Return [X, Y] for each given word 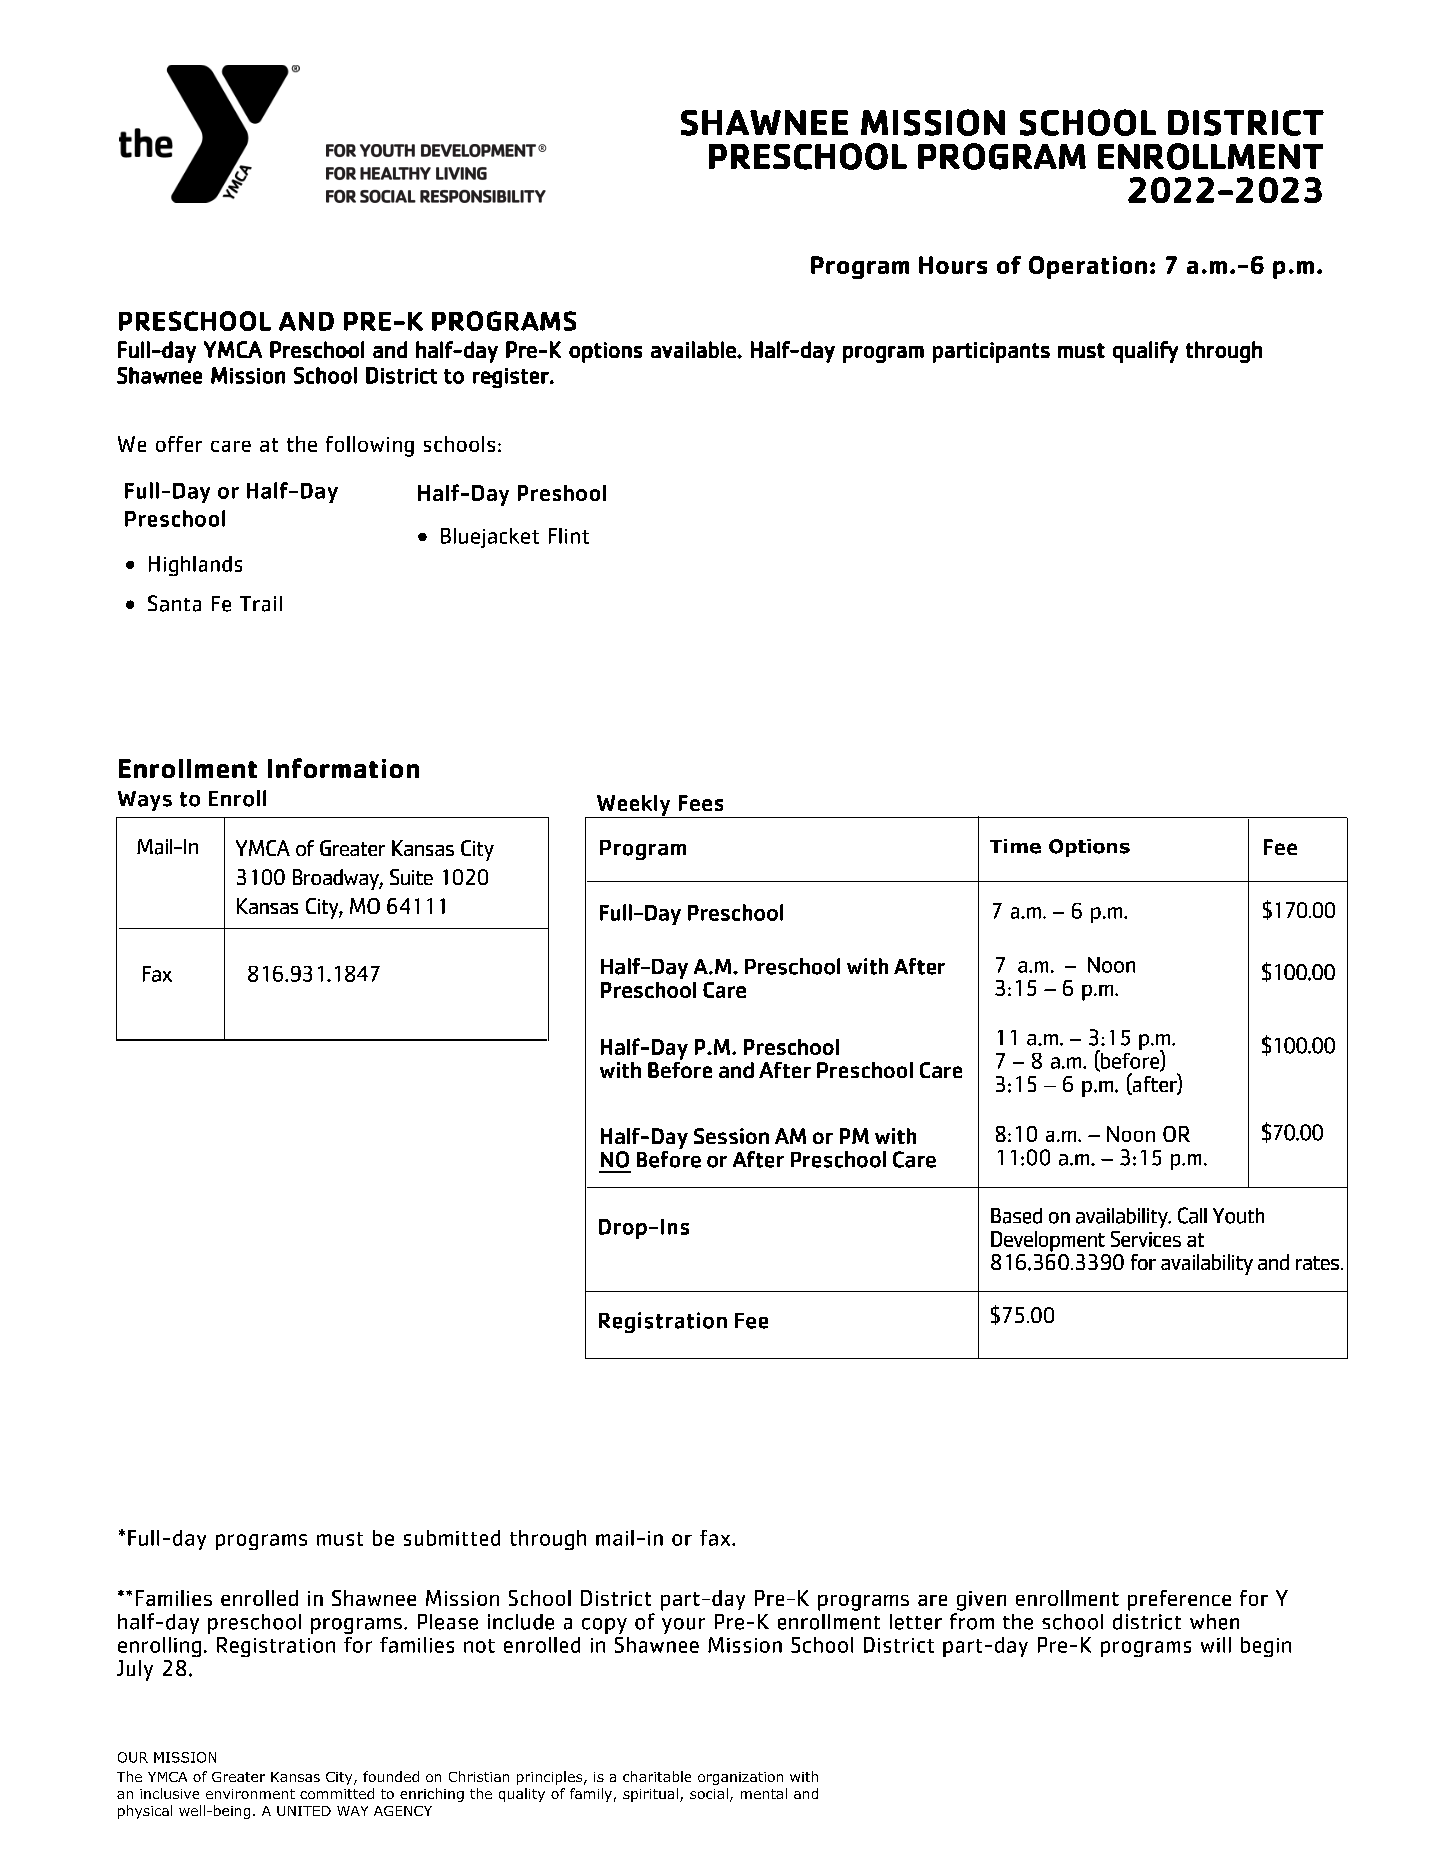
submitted [452, 1538]
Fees [701, 803]
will [1216, 1645]
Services [1146, 1239]
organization [740, 1778]
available [694, 349]
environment [250, 1794]
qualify [1145, 352]
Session [731, 1136]
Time [1015, 846]
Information [343, 768]
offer [179, 444]
